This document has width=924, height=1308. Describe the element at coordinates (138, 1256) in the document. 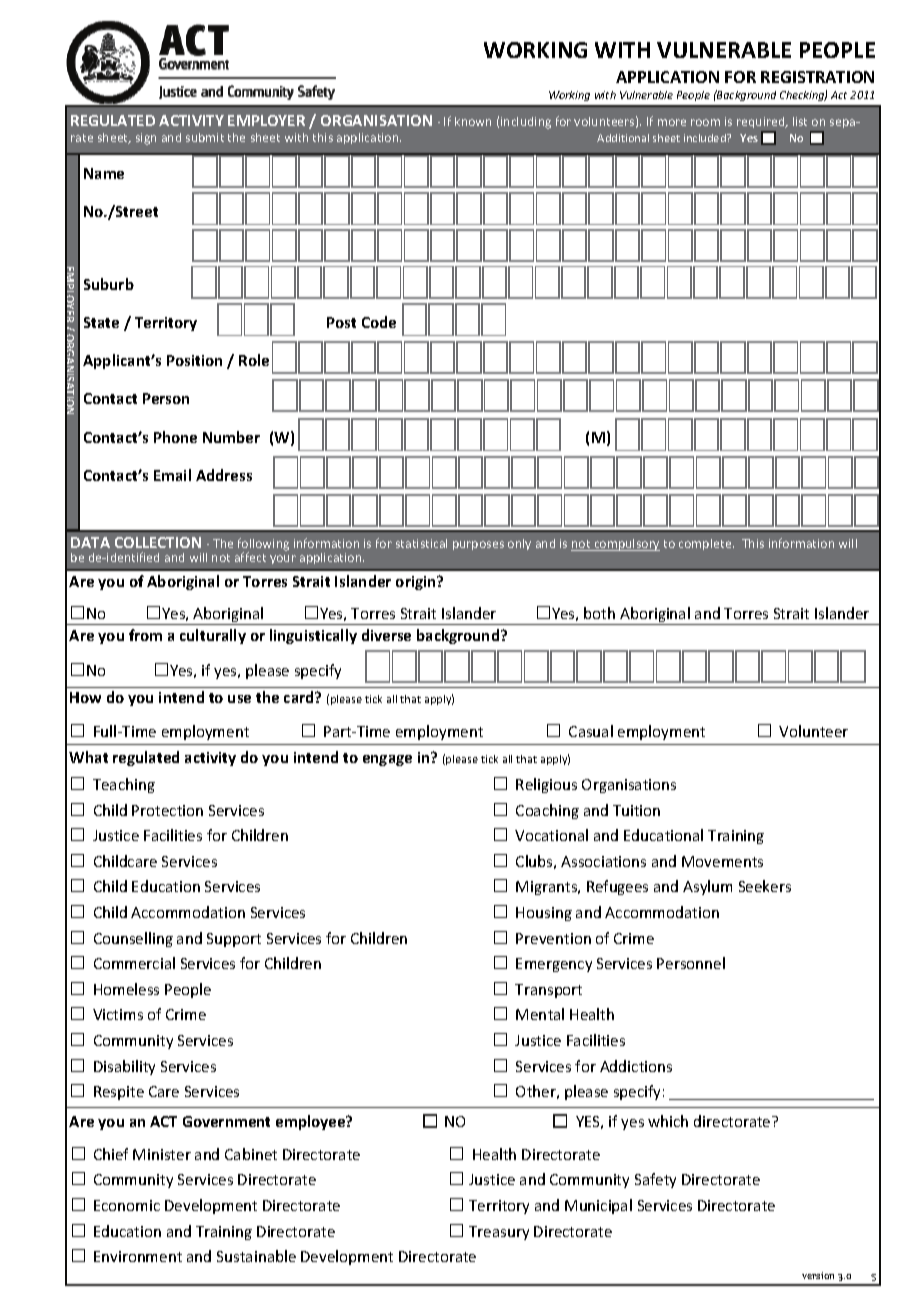

I see `Environment` at that location.
